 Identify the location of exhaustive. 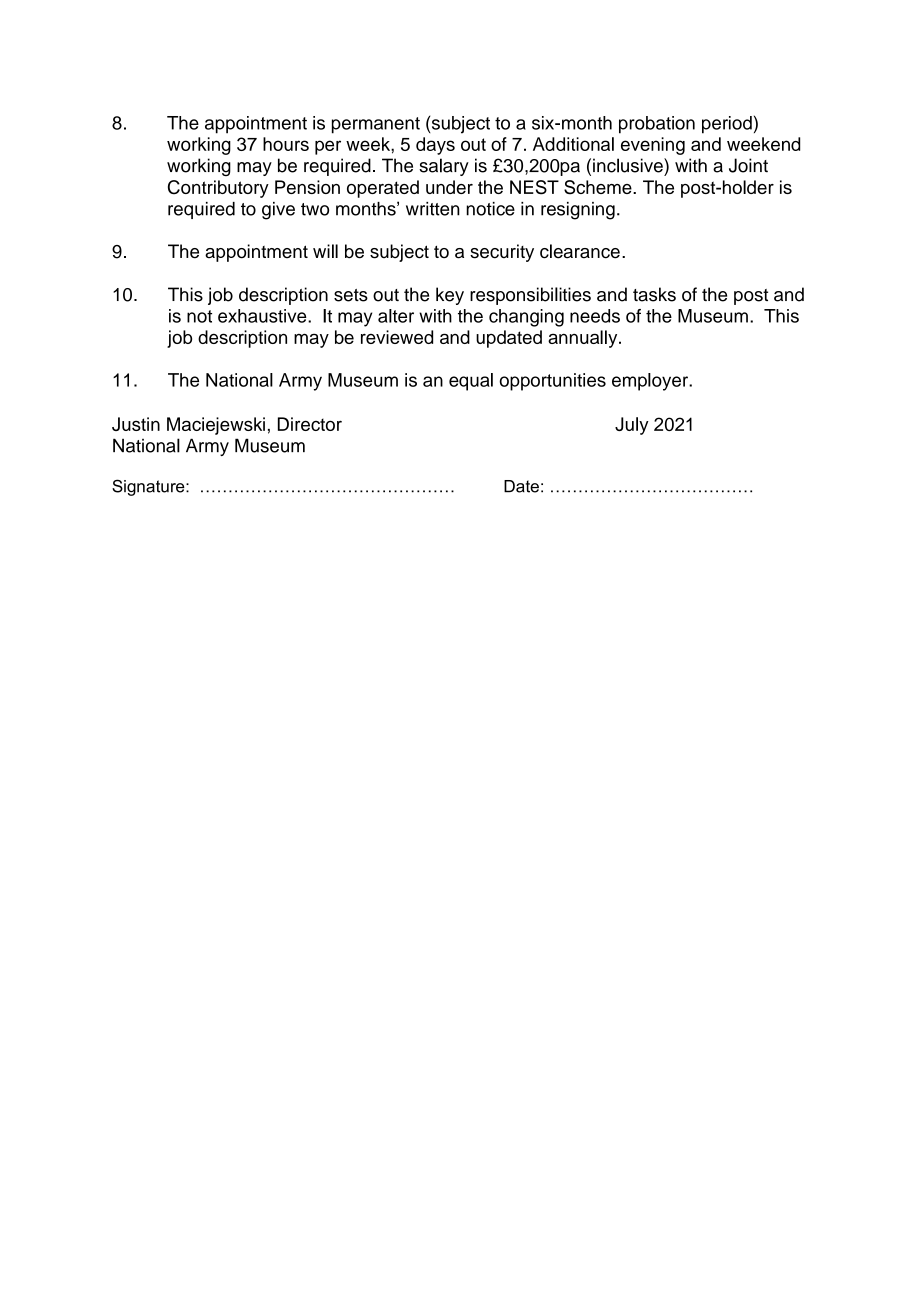
(263, 316).
